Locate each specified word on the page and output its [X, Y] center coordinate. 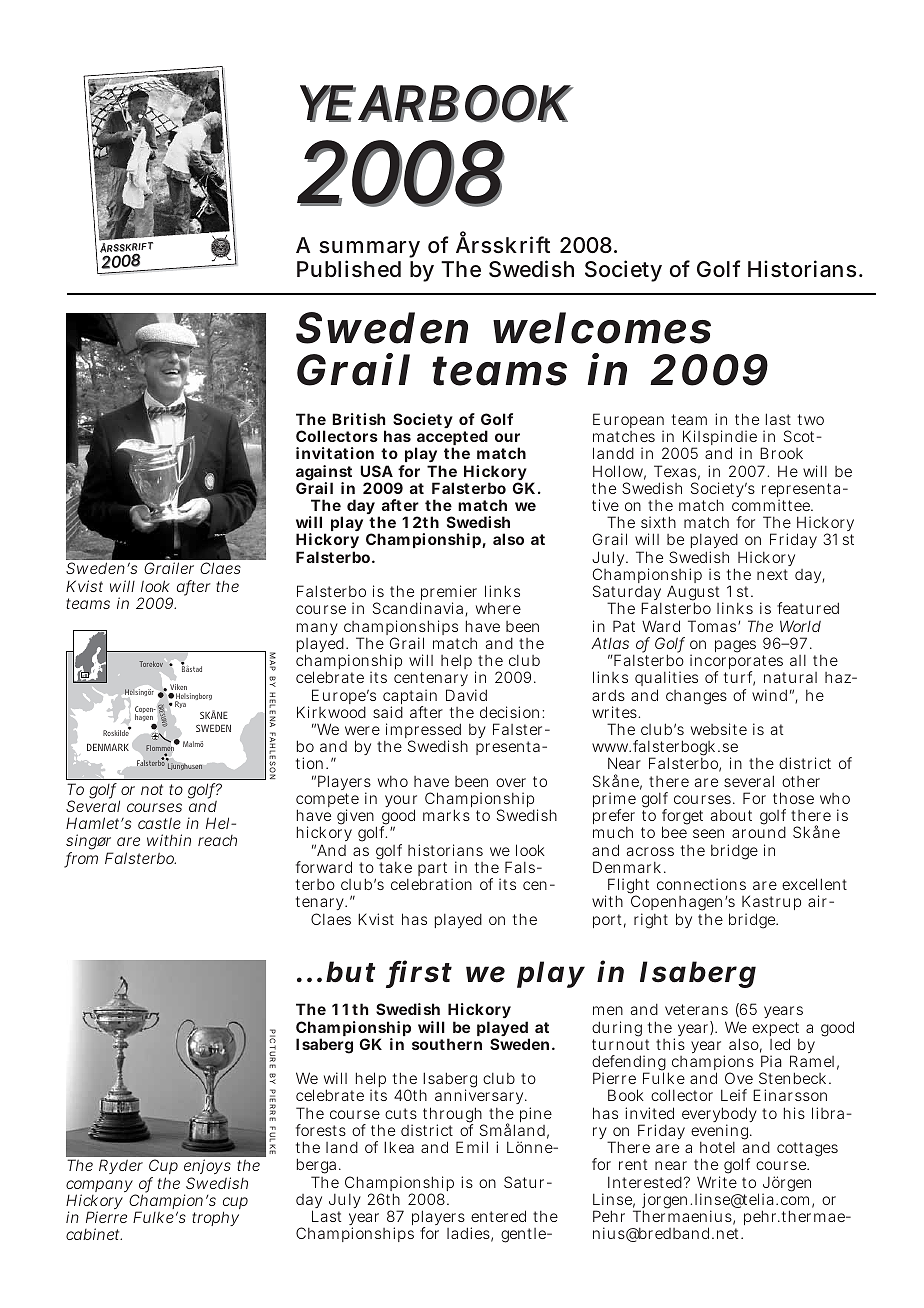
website [719, 729]
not [152, 789]
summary [369, 251]
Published [349, 268]
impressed [423, 732]
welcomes [602, 328]
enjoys [207, 1168]
